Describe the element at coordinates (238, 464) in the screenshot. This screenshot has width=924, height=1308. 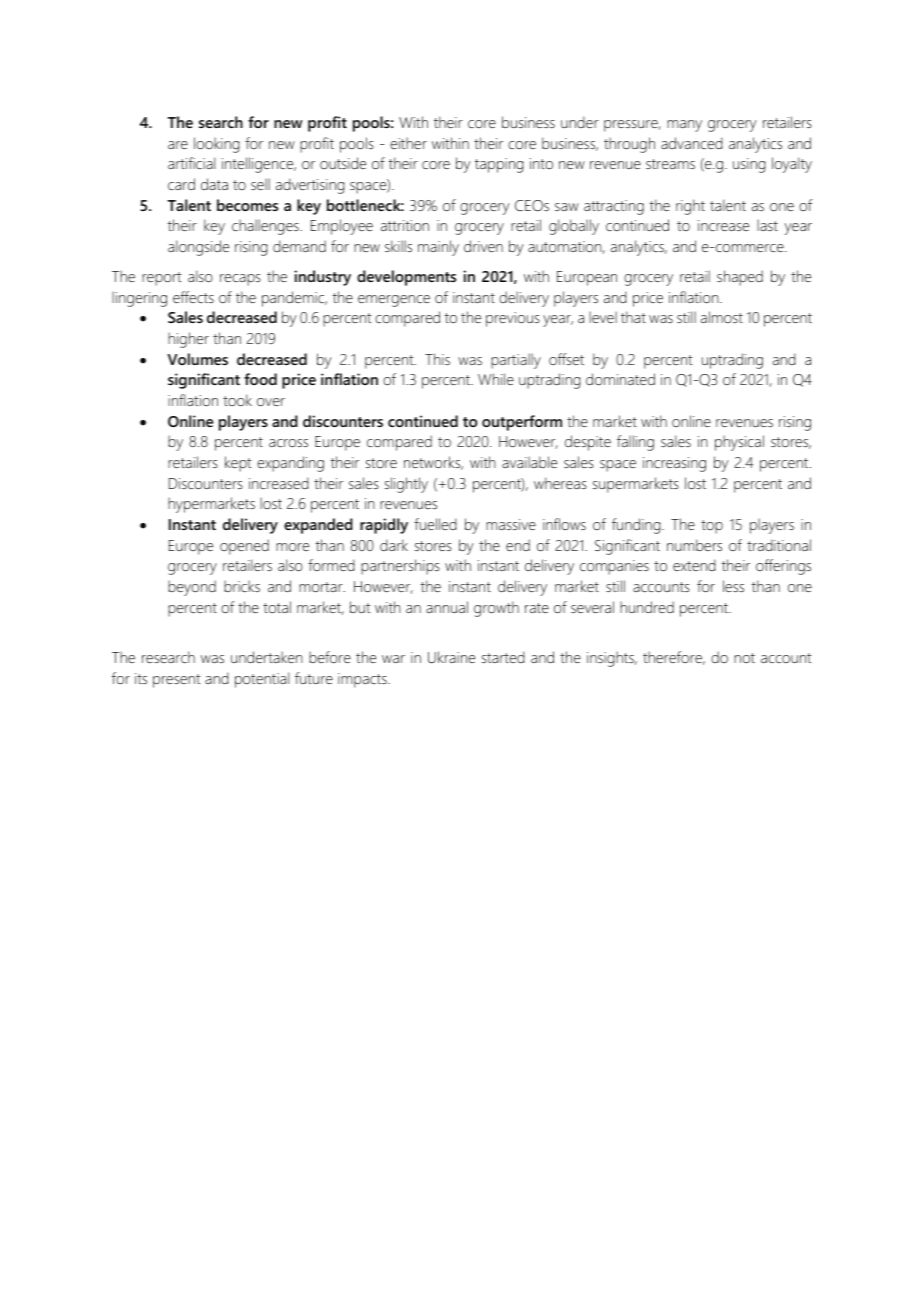
I see `kept` at that location.
